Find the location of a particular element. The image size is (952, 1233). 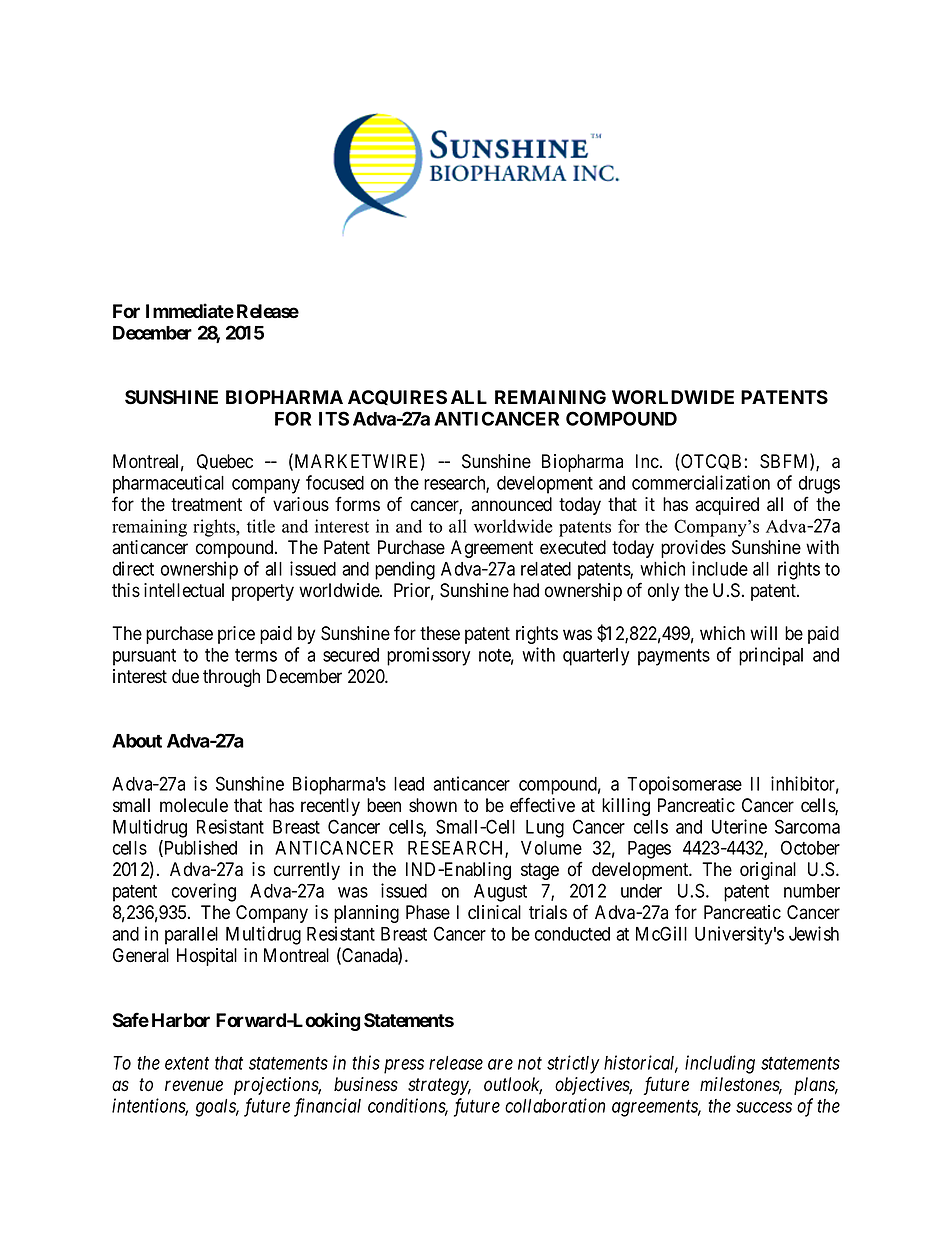

revenue is located at coordinates (194, 1086).
